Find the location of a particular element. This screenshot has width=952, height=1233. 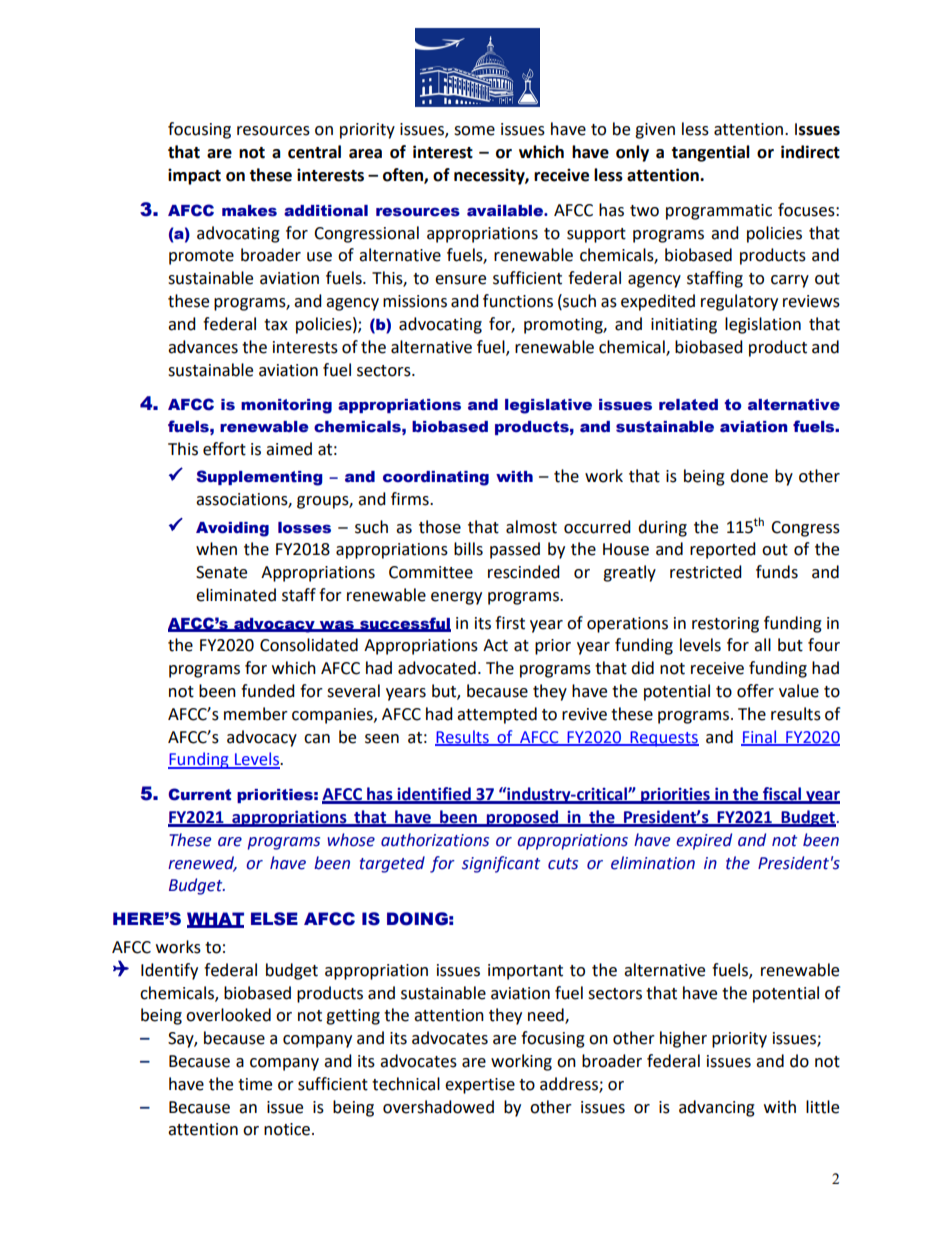

some is located at coordinates (474, 131).
